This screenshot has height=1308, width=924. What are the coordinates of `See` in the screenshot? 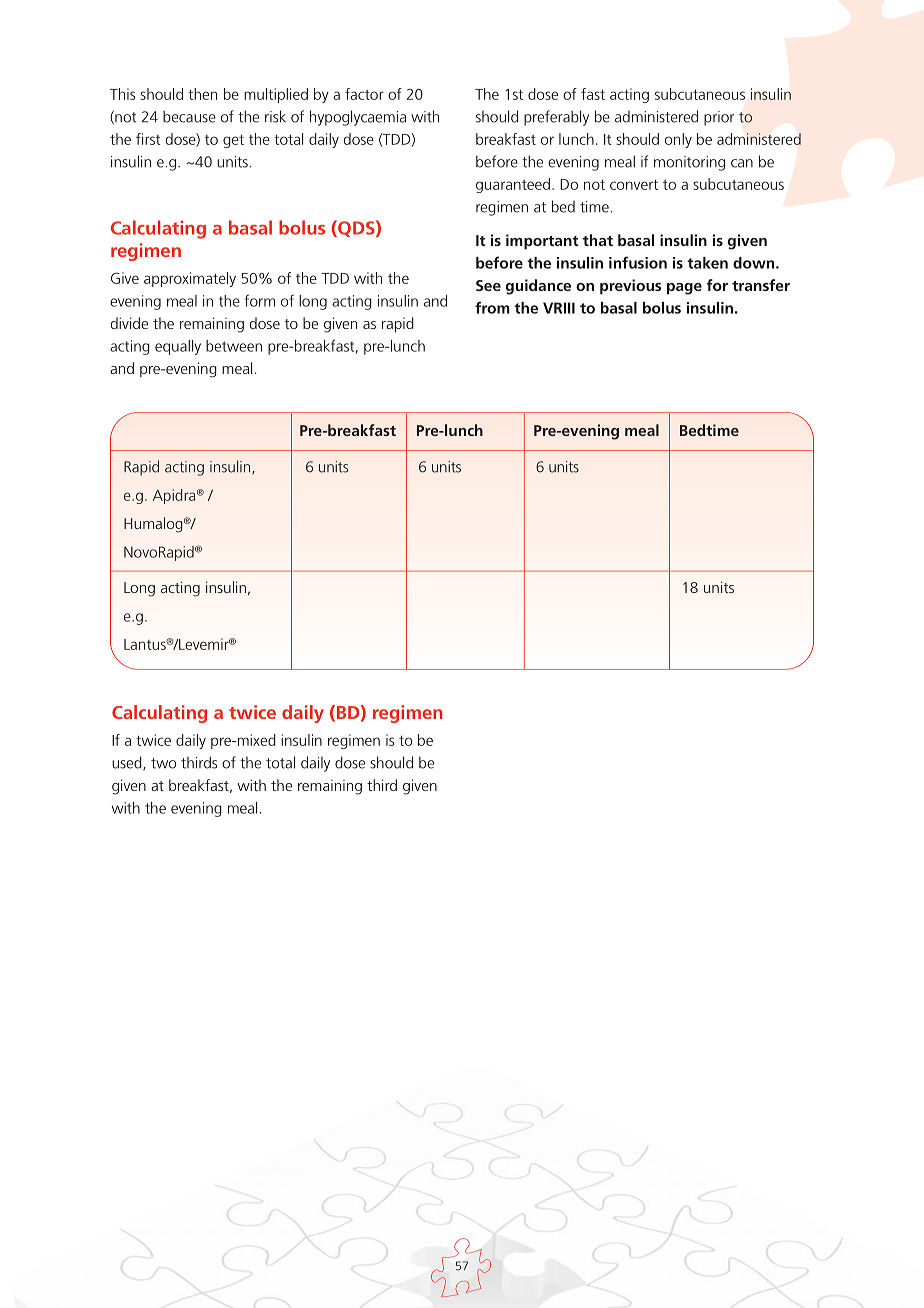 It's located at (488, 285).
